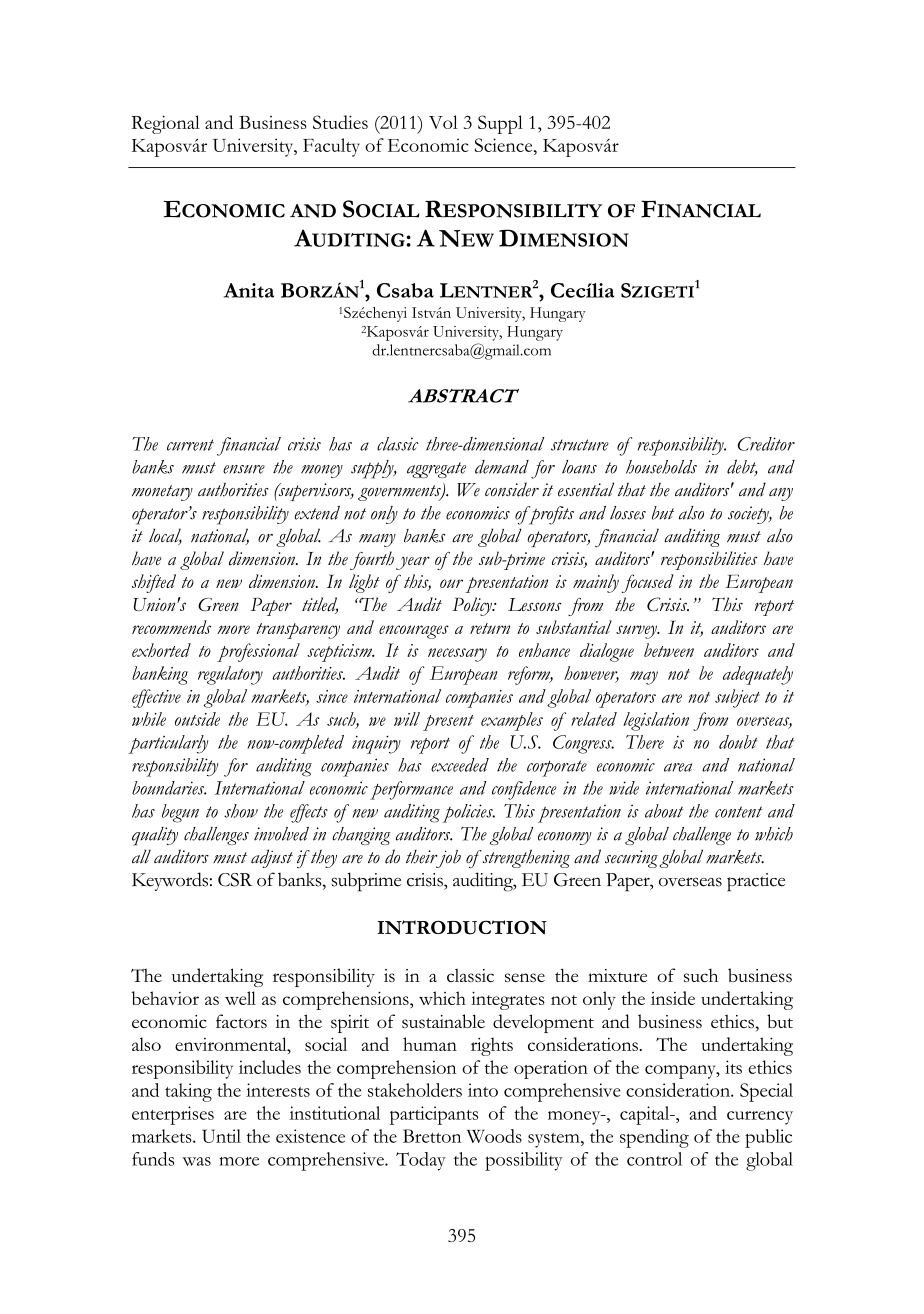  Describe the element at coordinates (432, 1136) in the screenshot. I see `Bretton` at that location.
